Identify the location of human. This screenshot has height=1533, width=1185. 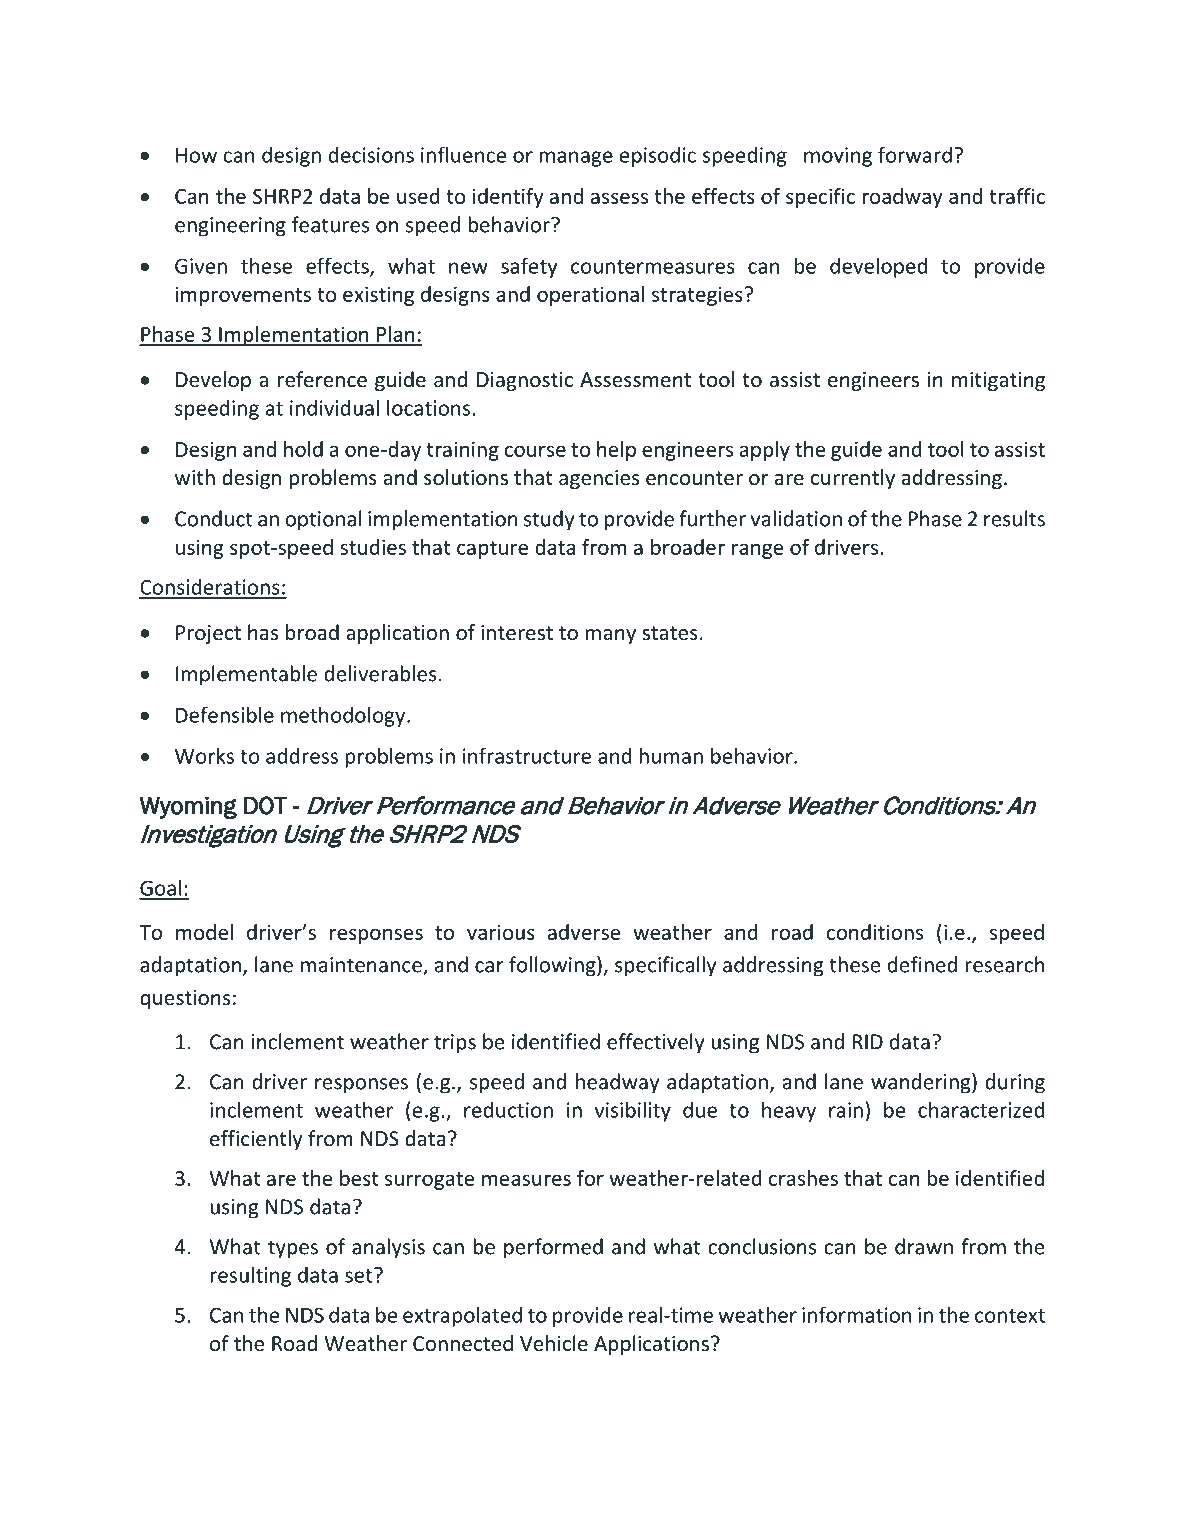
(671, 755).
